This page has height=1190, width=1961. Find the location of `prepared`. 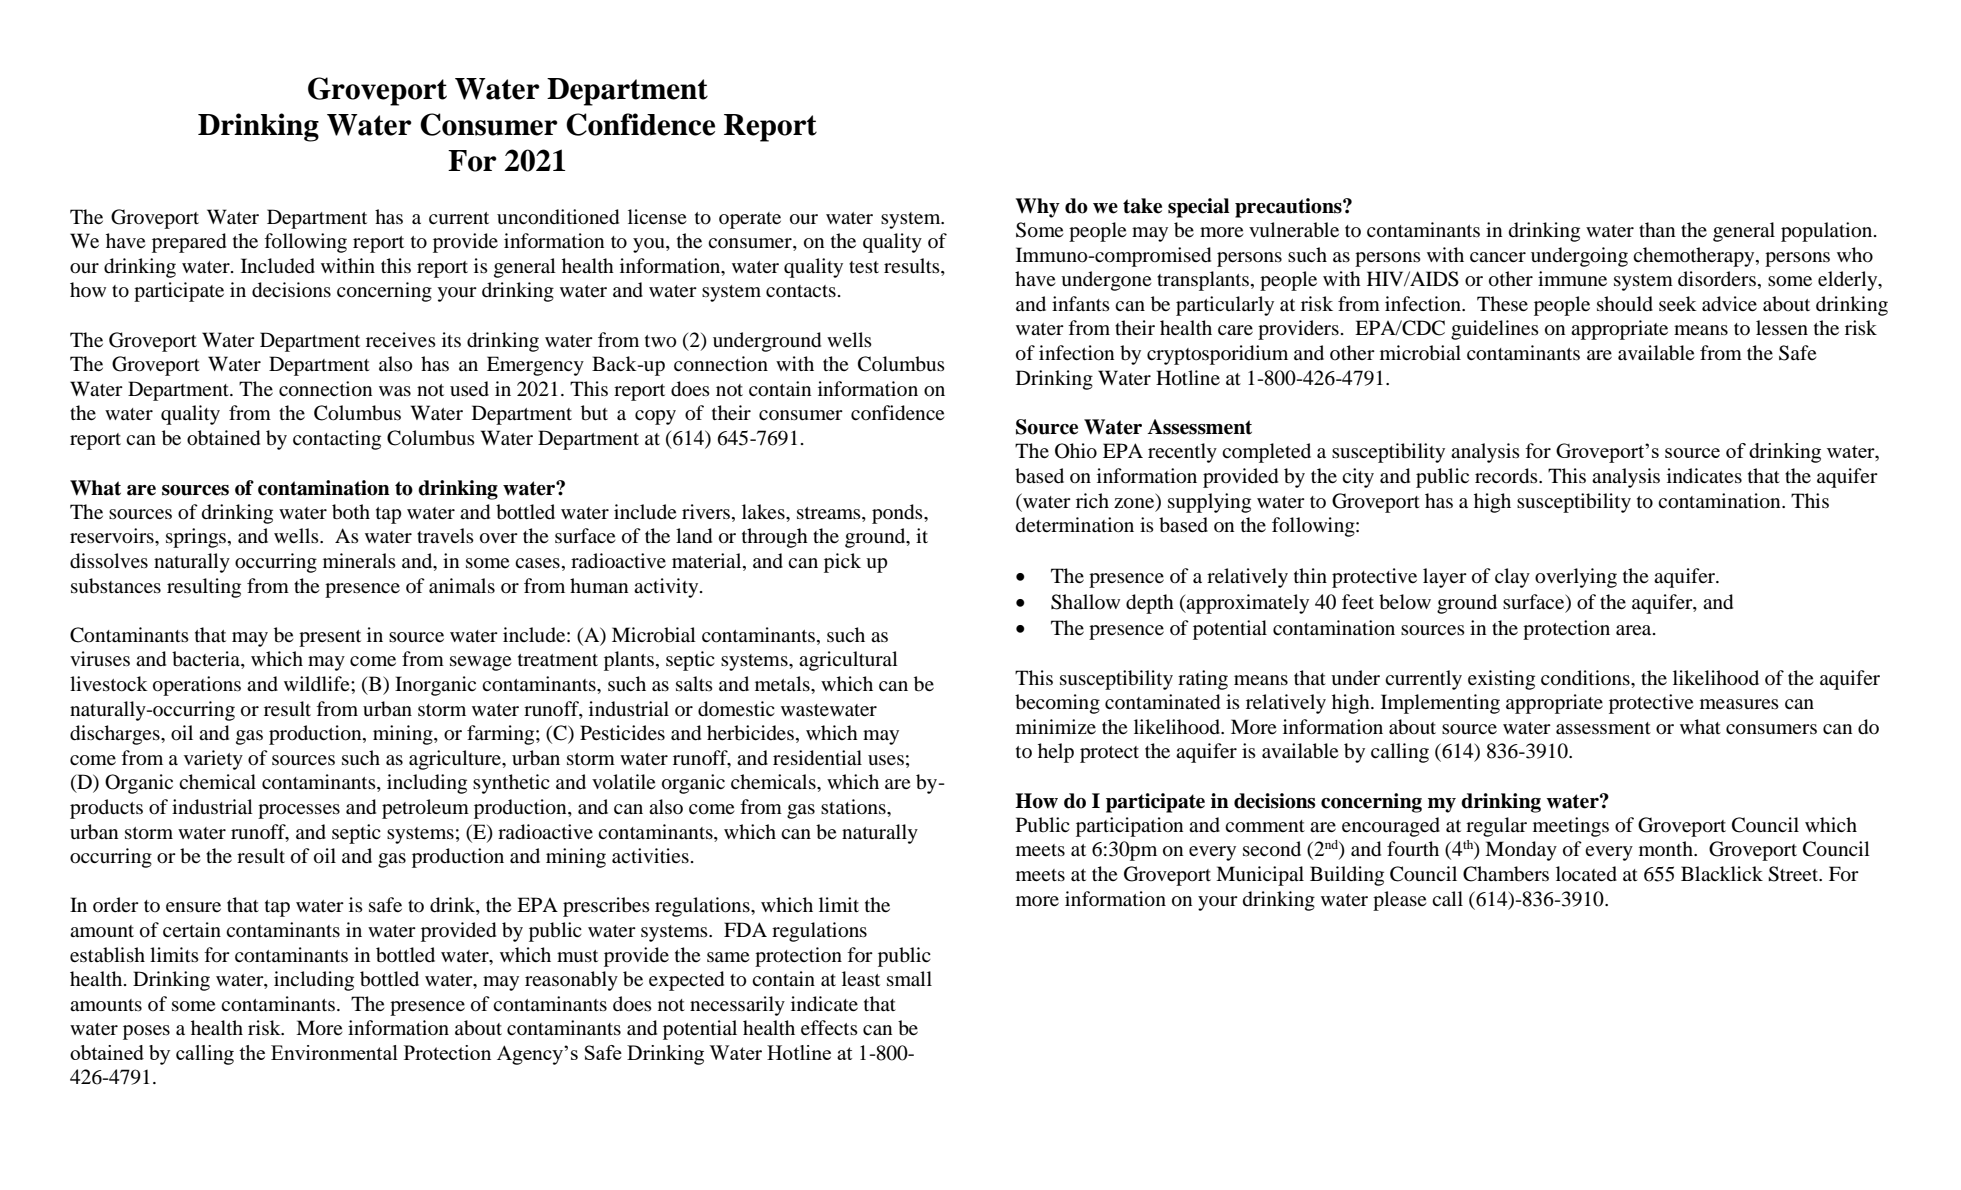

prepared is located at coordinates (189, 243).
